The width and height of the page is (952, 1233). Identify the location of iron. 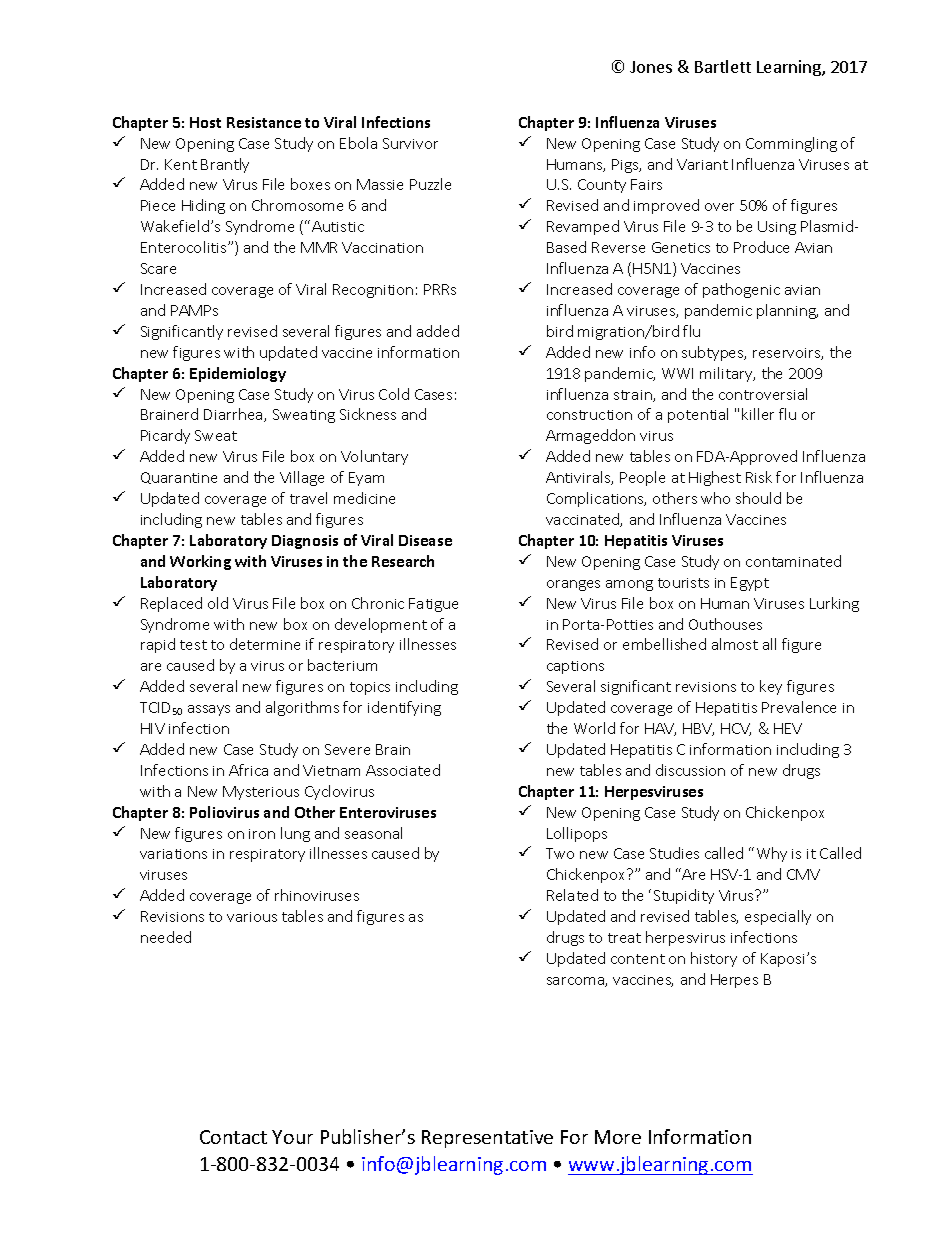
(262, 834).
